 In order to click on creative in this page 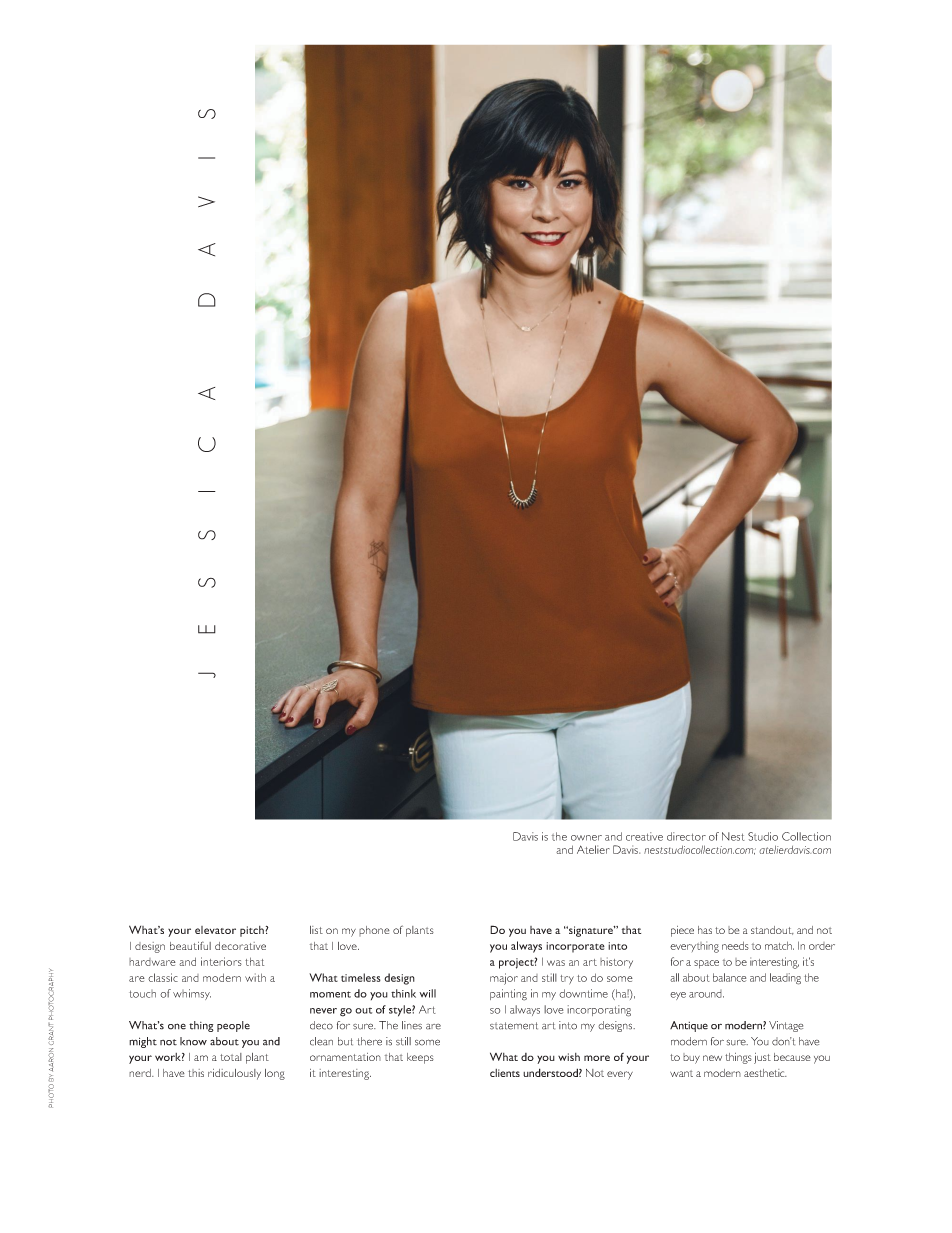, I will do `click(644, 836)`.
